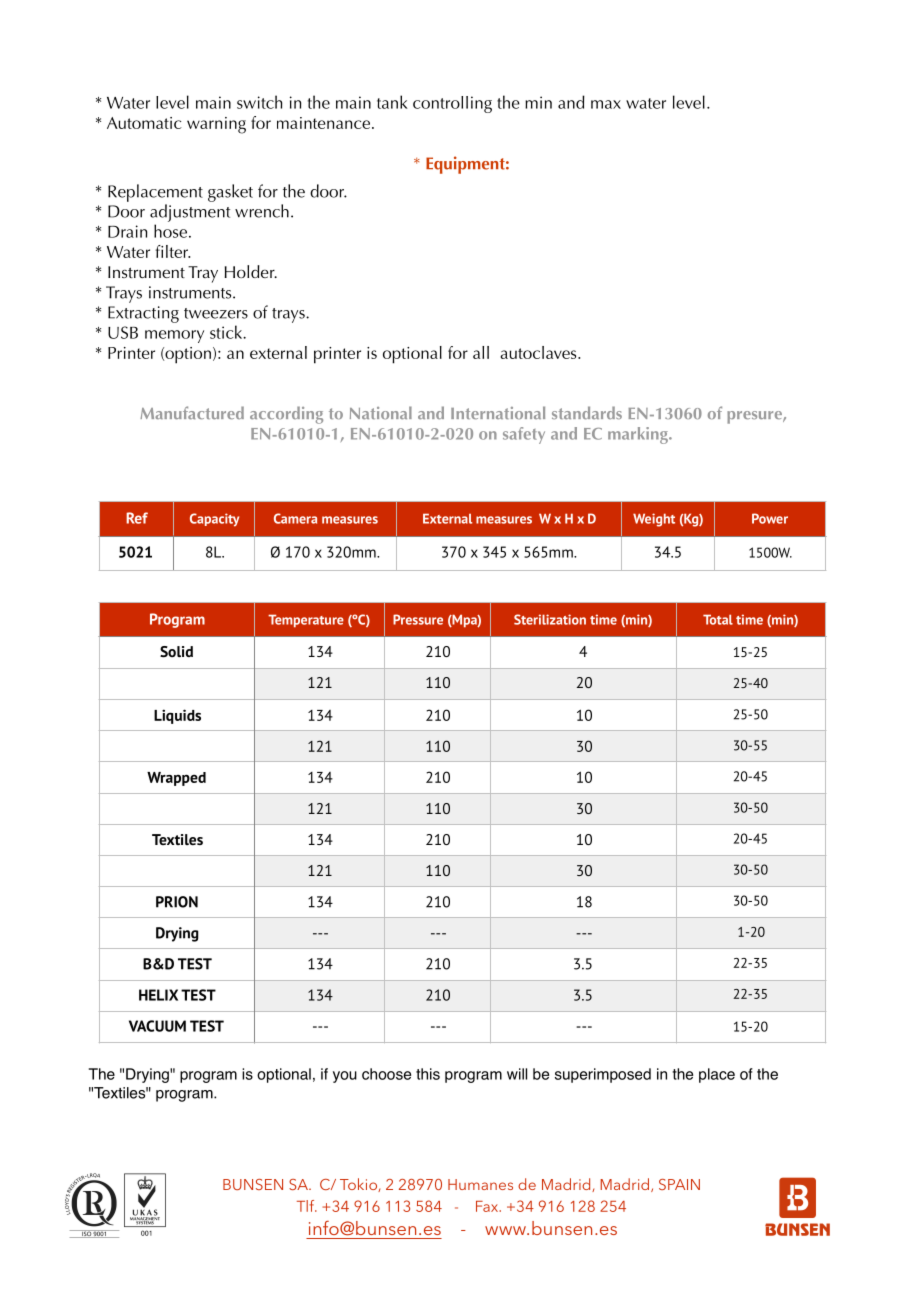 The height and width of the page is (1308, 924). I want to click on SPAIN, so click(679, 1184).
